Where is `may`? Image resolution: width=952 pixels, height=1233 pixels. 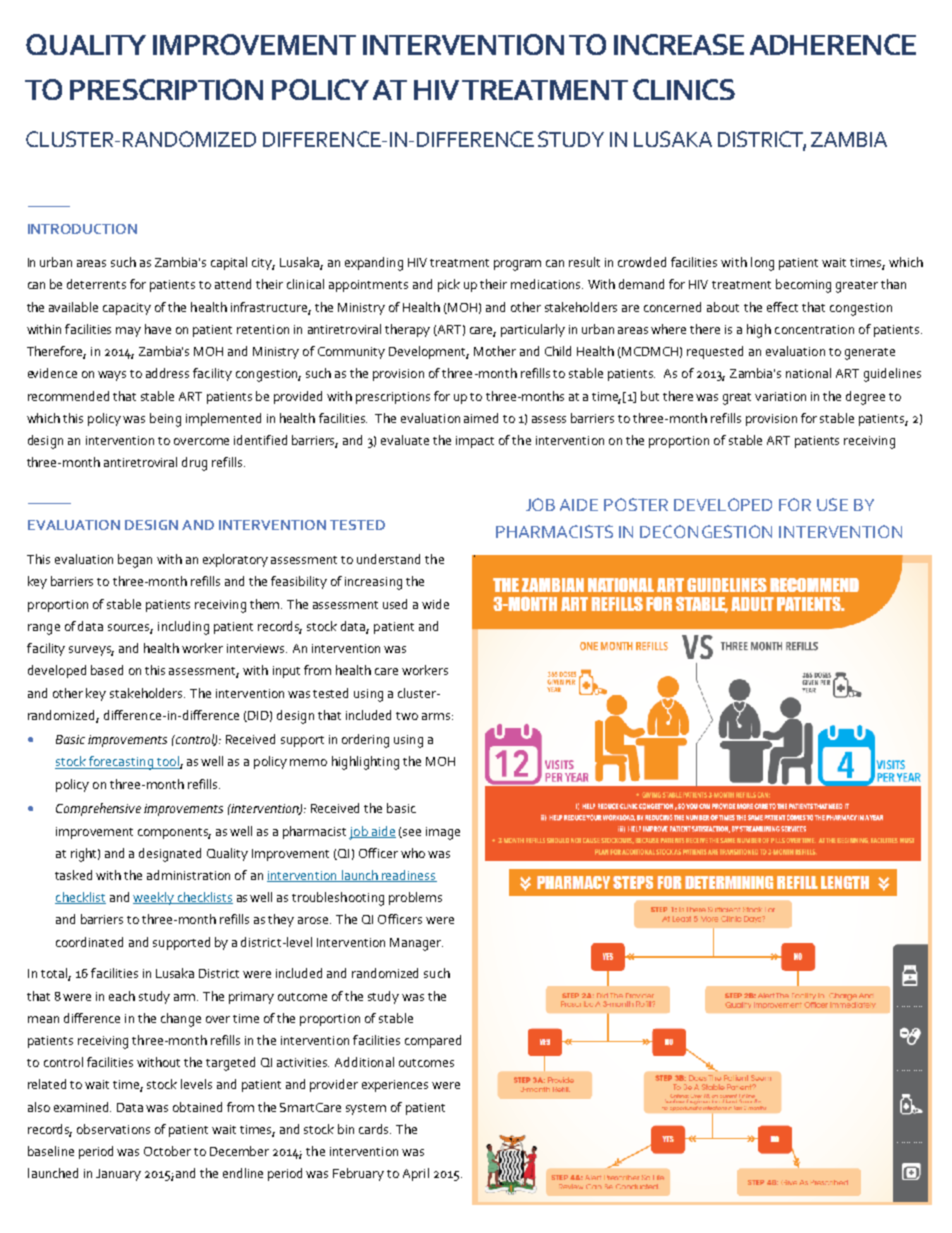 may is located at coordinates (128, 332).
